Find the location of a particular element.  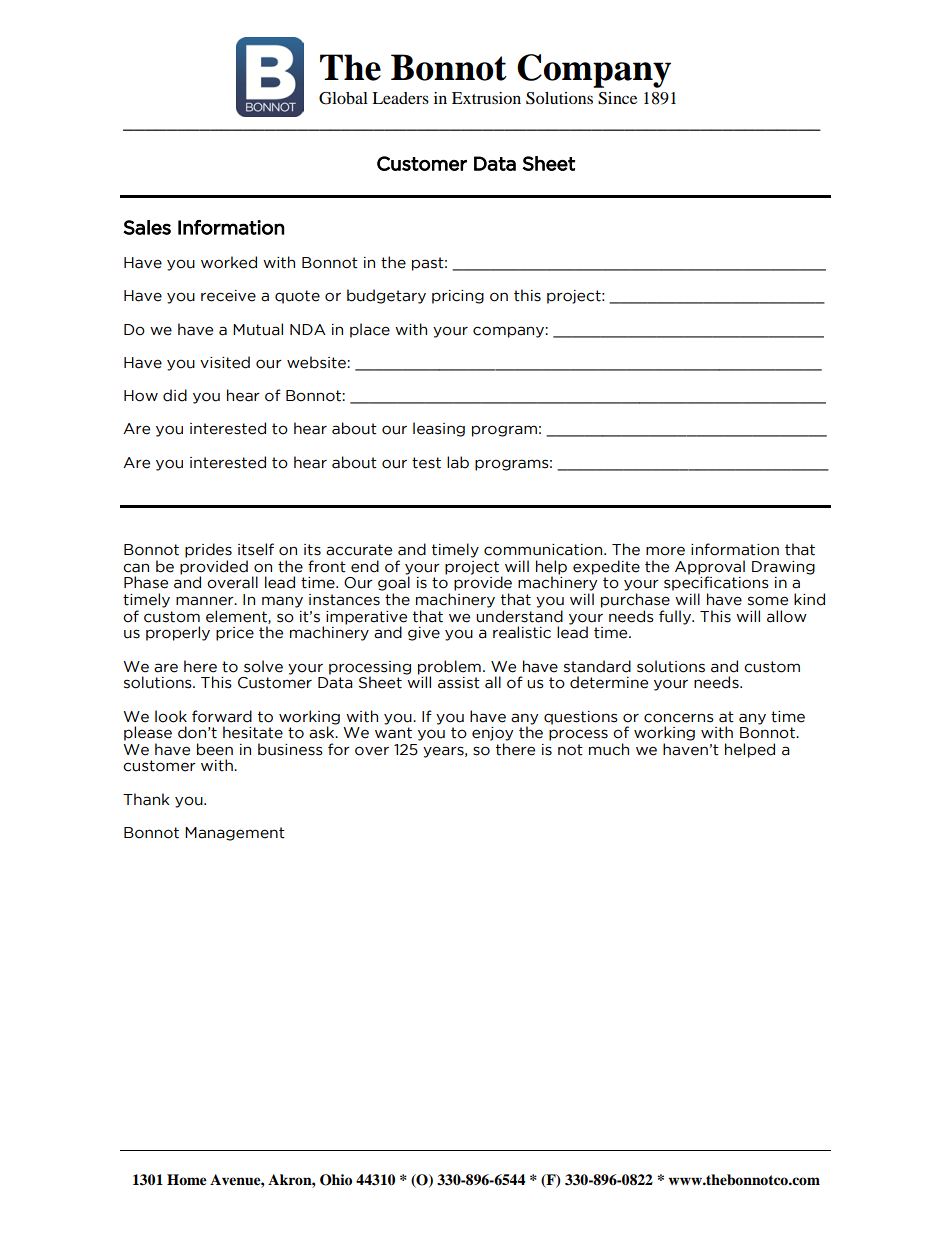

more is located at coordinates (665, 551).
